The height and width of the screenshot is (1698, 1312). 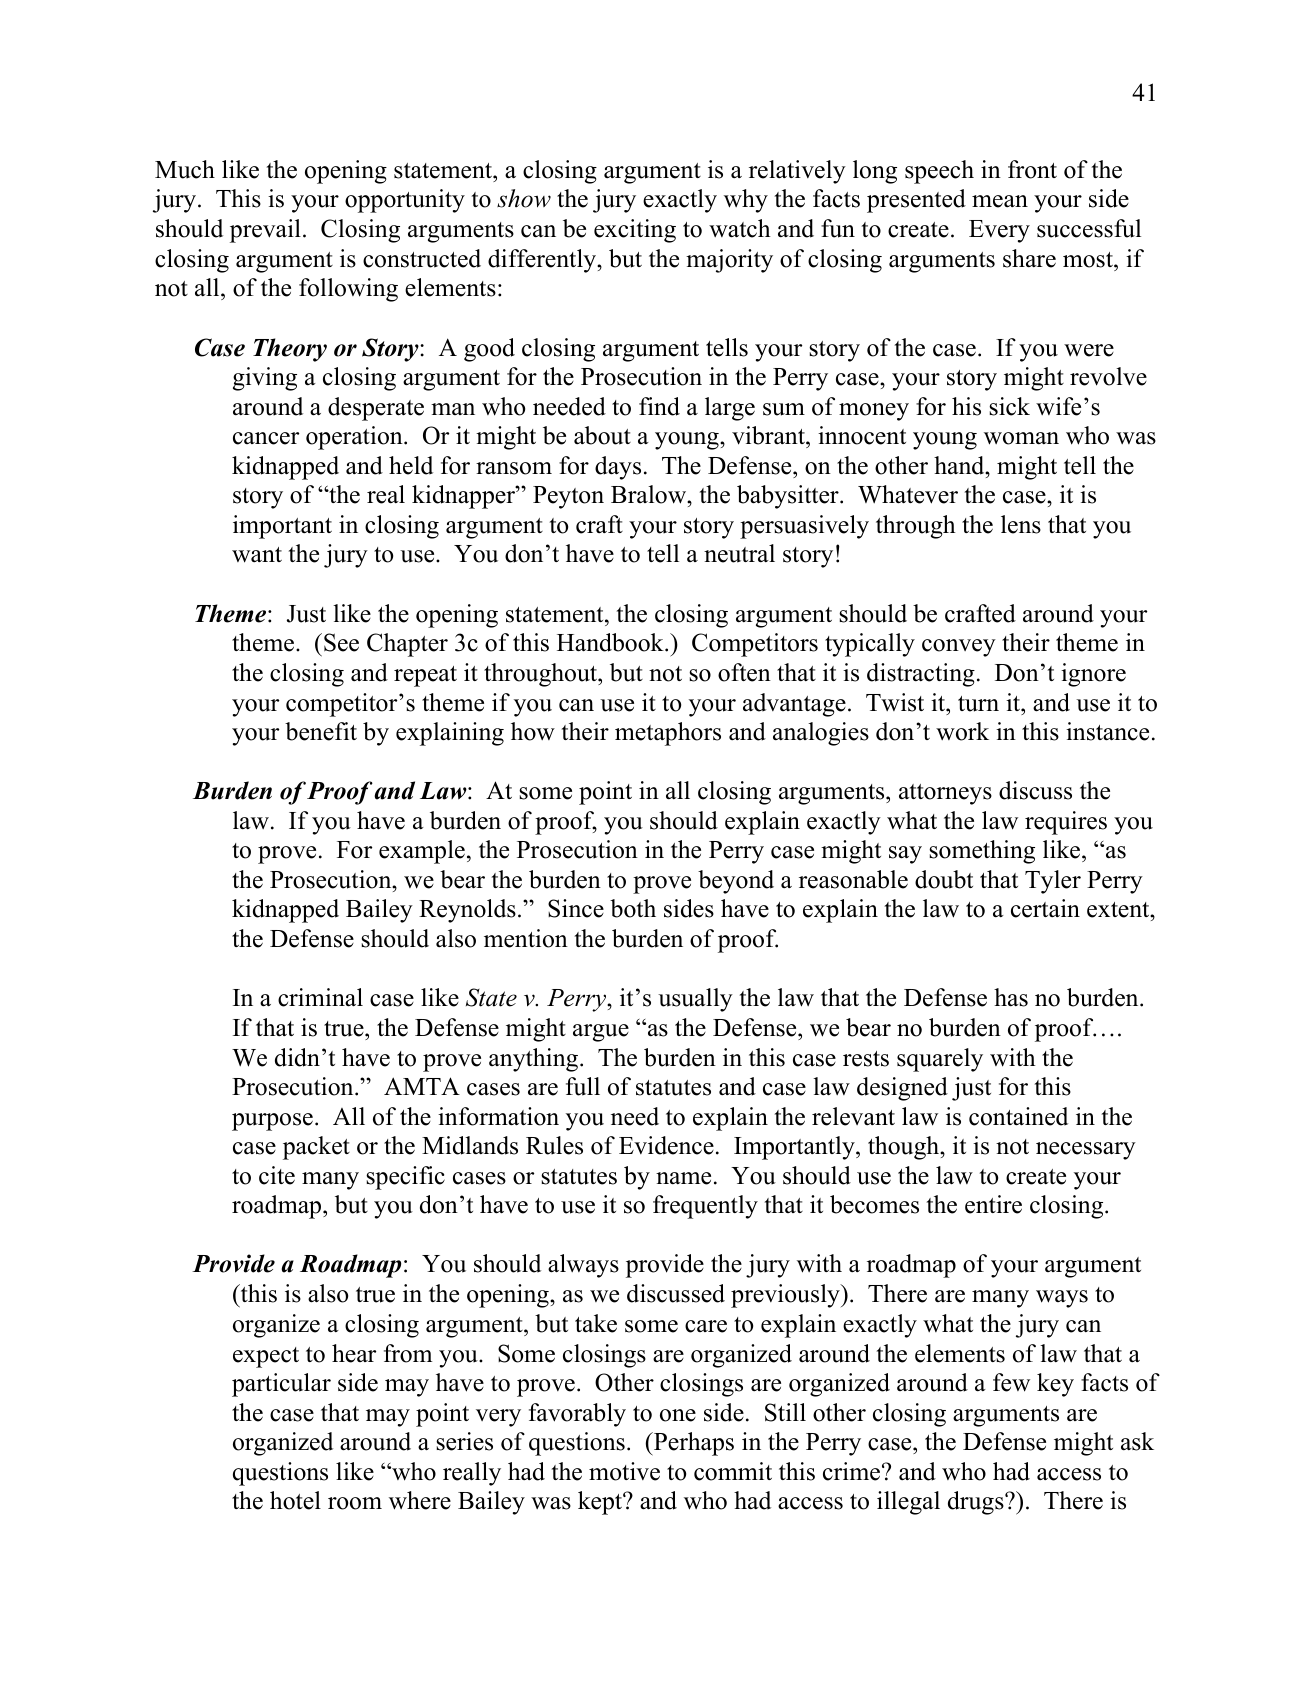 What do you see at coordinates (295, 1500) in the screenshot?
I see `hotel` at bounding box center [295, 1500].
